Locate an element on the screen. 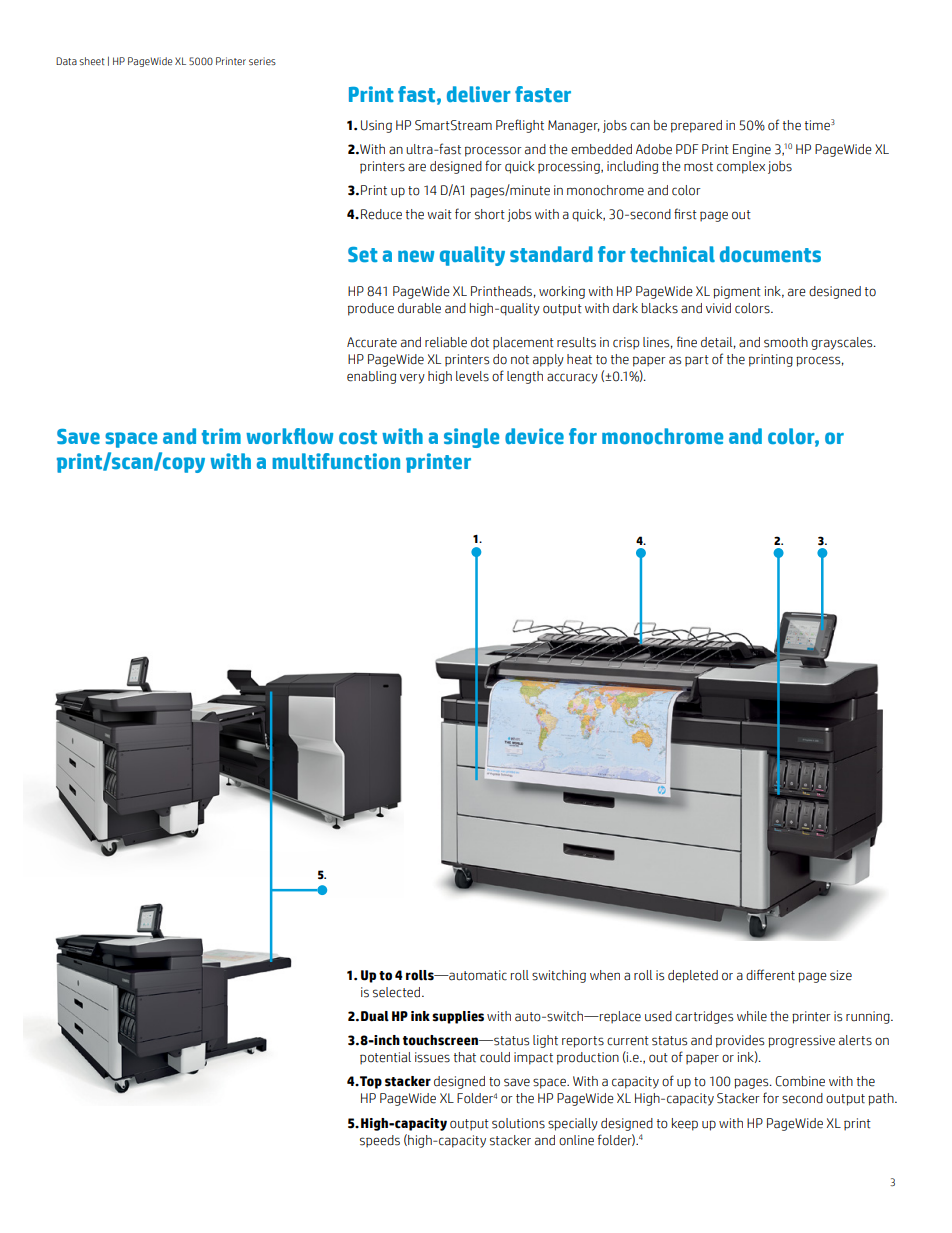 Image resolution: width=952 pixels, height=1233 pixels. single is located at coordinates (471, 438).
